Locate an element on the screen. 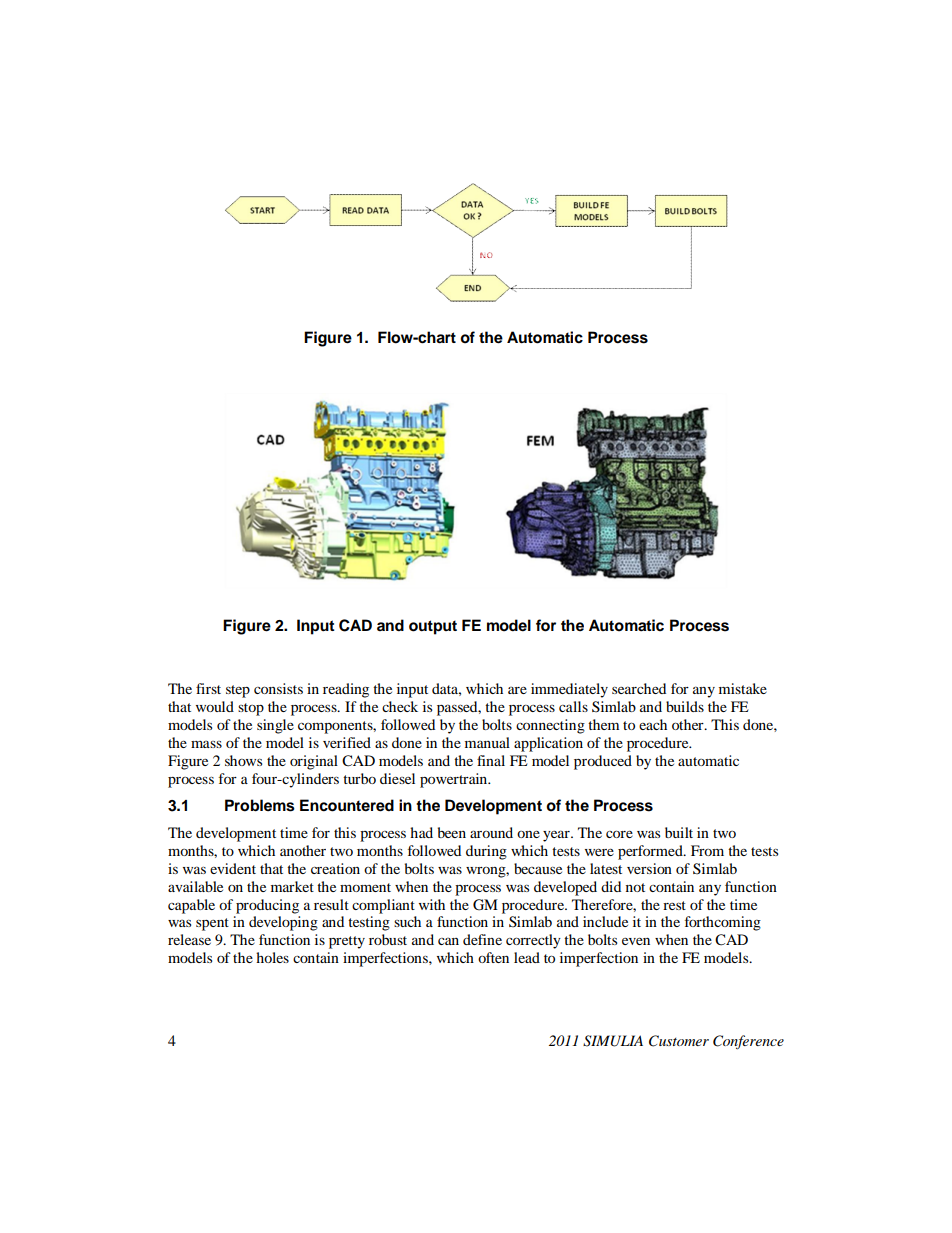  powertrain is located at coordinates (455, 780).
